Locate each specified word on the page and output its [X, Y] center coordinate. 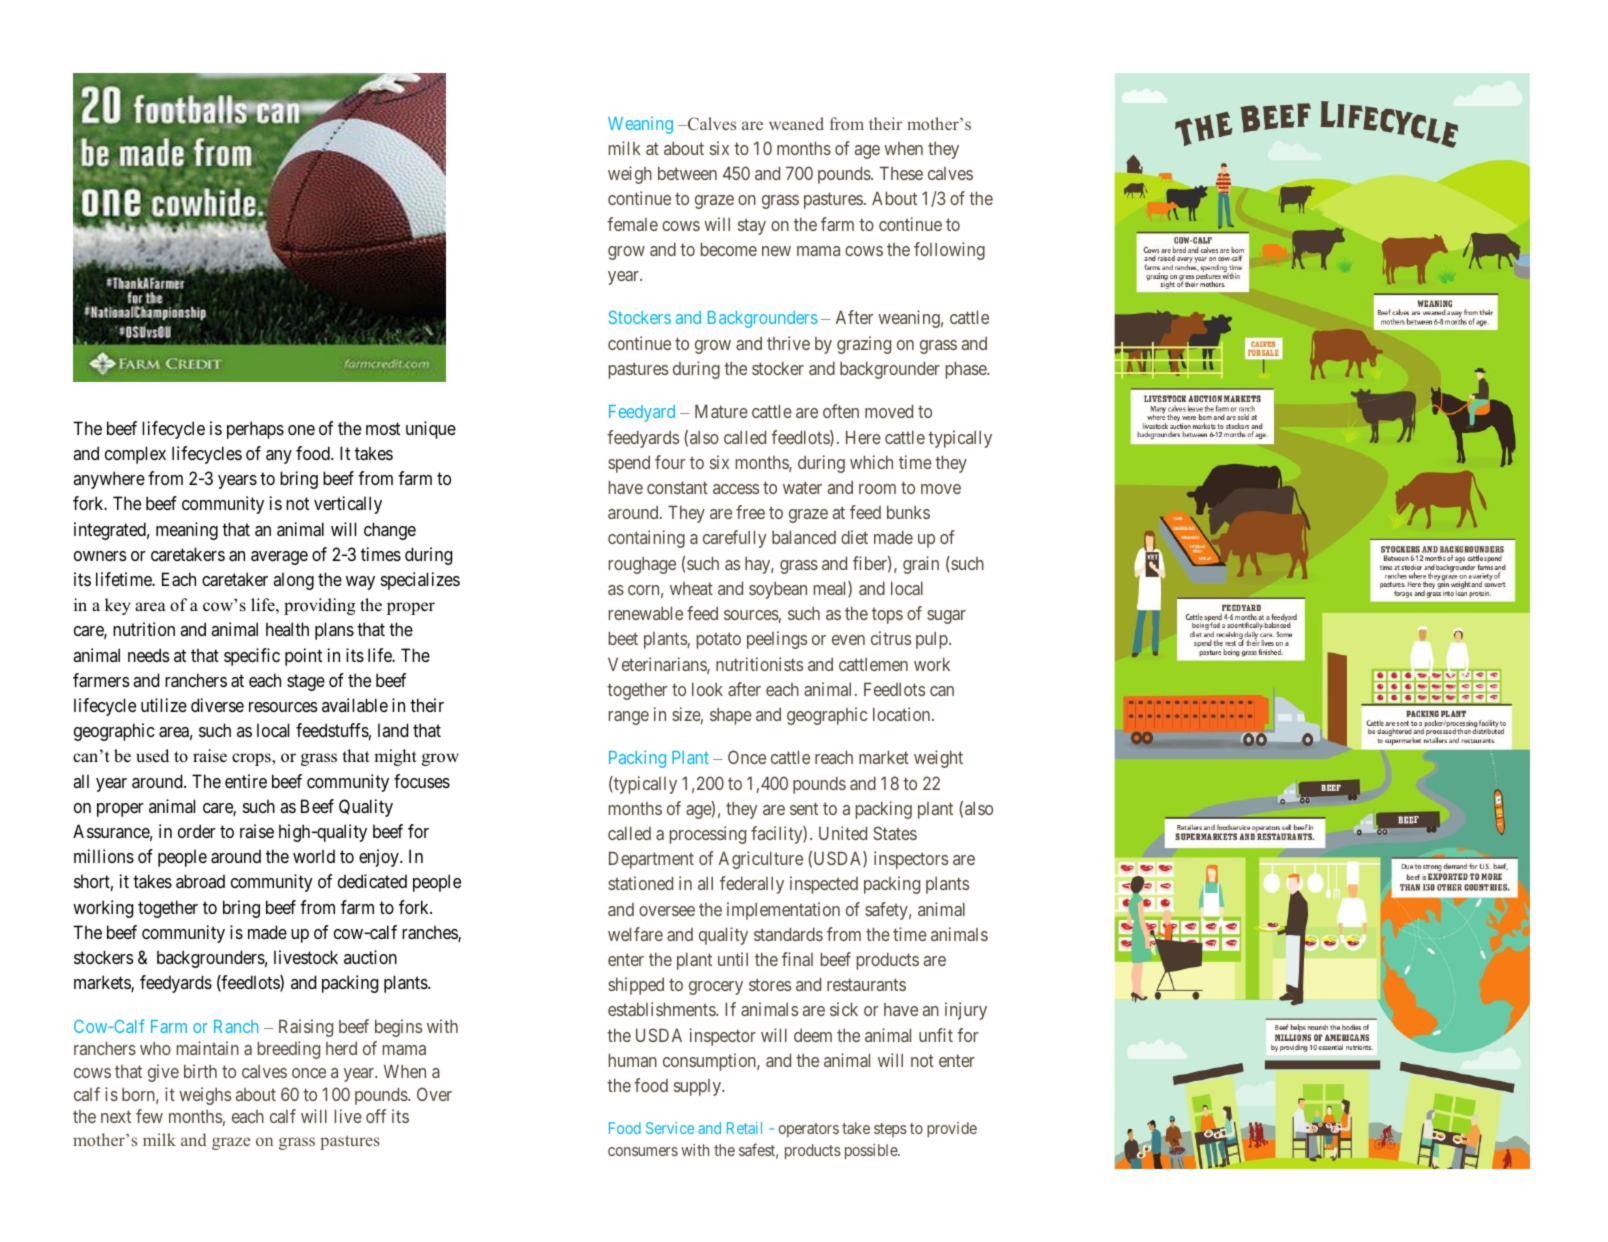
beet [623, 638]
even [848, 640]
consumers [643, 1151]
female [632, 224]
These [901, 173]
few [149, 1116]
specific [252, 657]
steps [890, 1130]
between [687, 173]
